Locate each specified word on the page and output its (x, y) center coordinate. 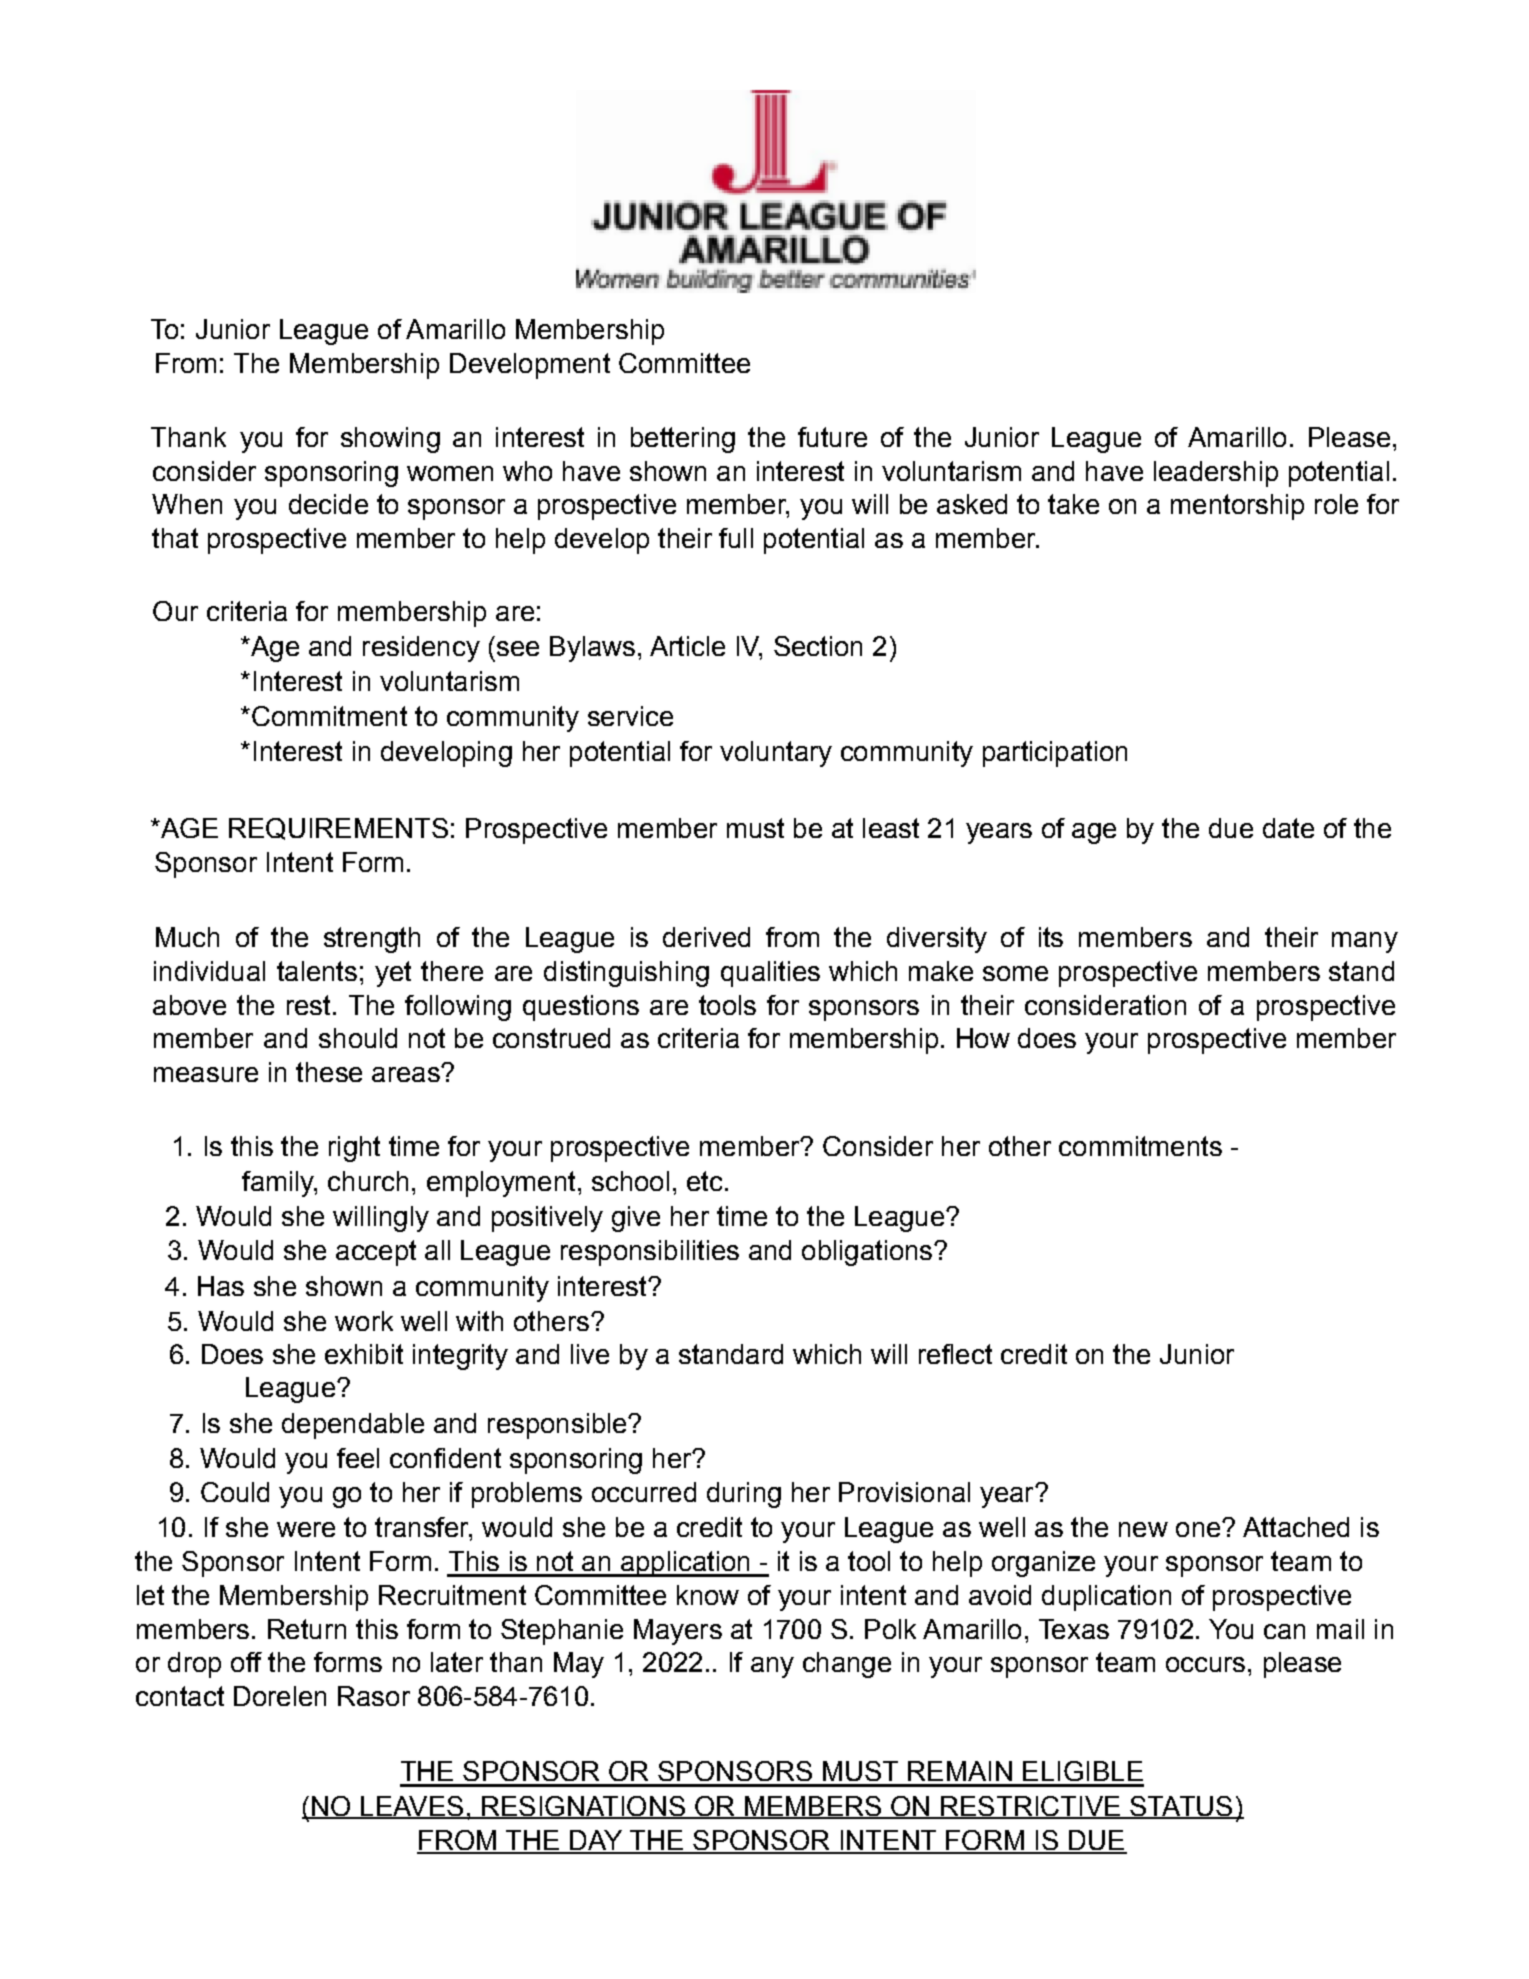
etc (704, 1181)
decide (328, 504)
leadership (1216, 474)
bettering (683, 440)
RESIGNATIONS (583, 1807)
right (354, 1149)
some (1015, 973)
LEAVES (412, 1807)
